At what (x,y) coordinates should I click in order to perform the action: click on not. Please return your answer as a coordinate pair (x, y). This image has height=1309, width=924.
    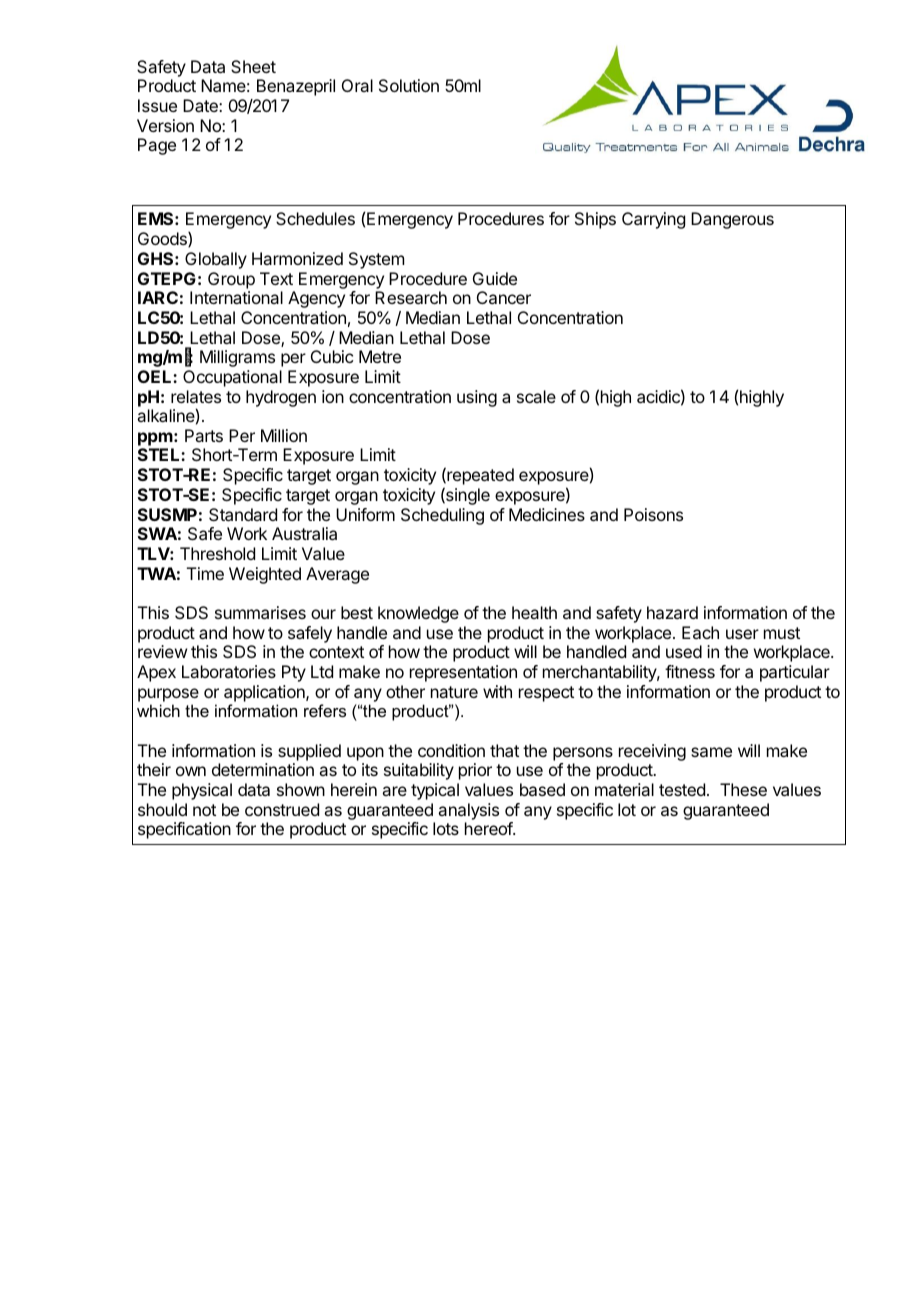
    Looking at the image, I should click on (204, 810).
